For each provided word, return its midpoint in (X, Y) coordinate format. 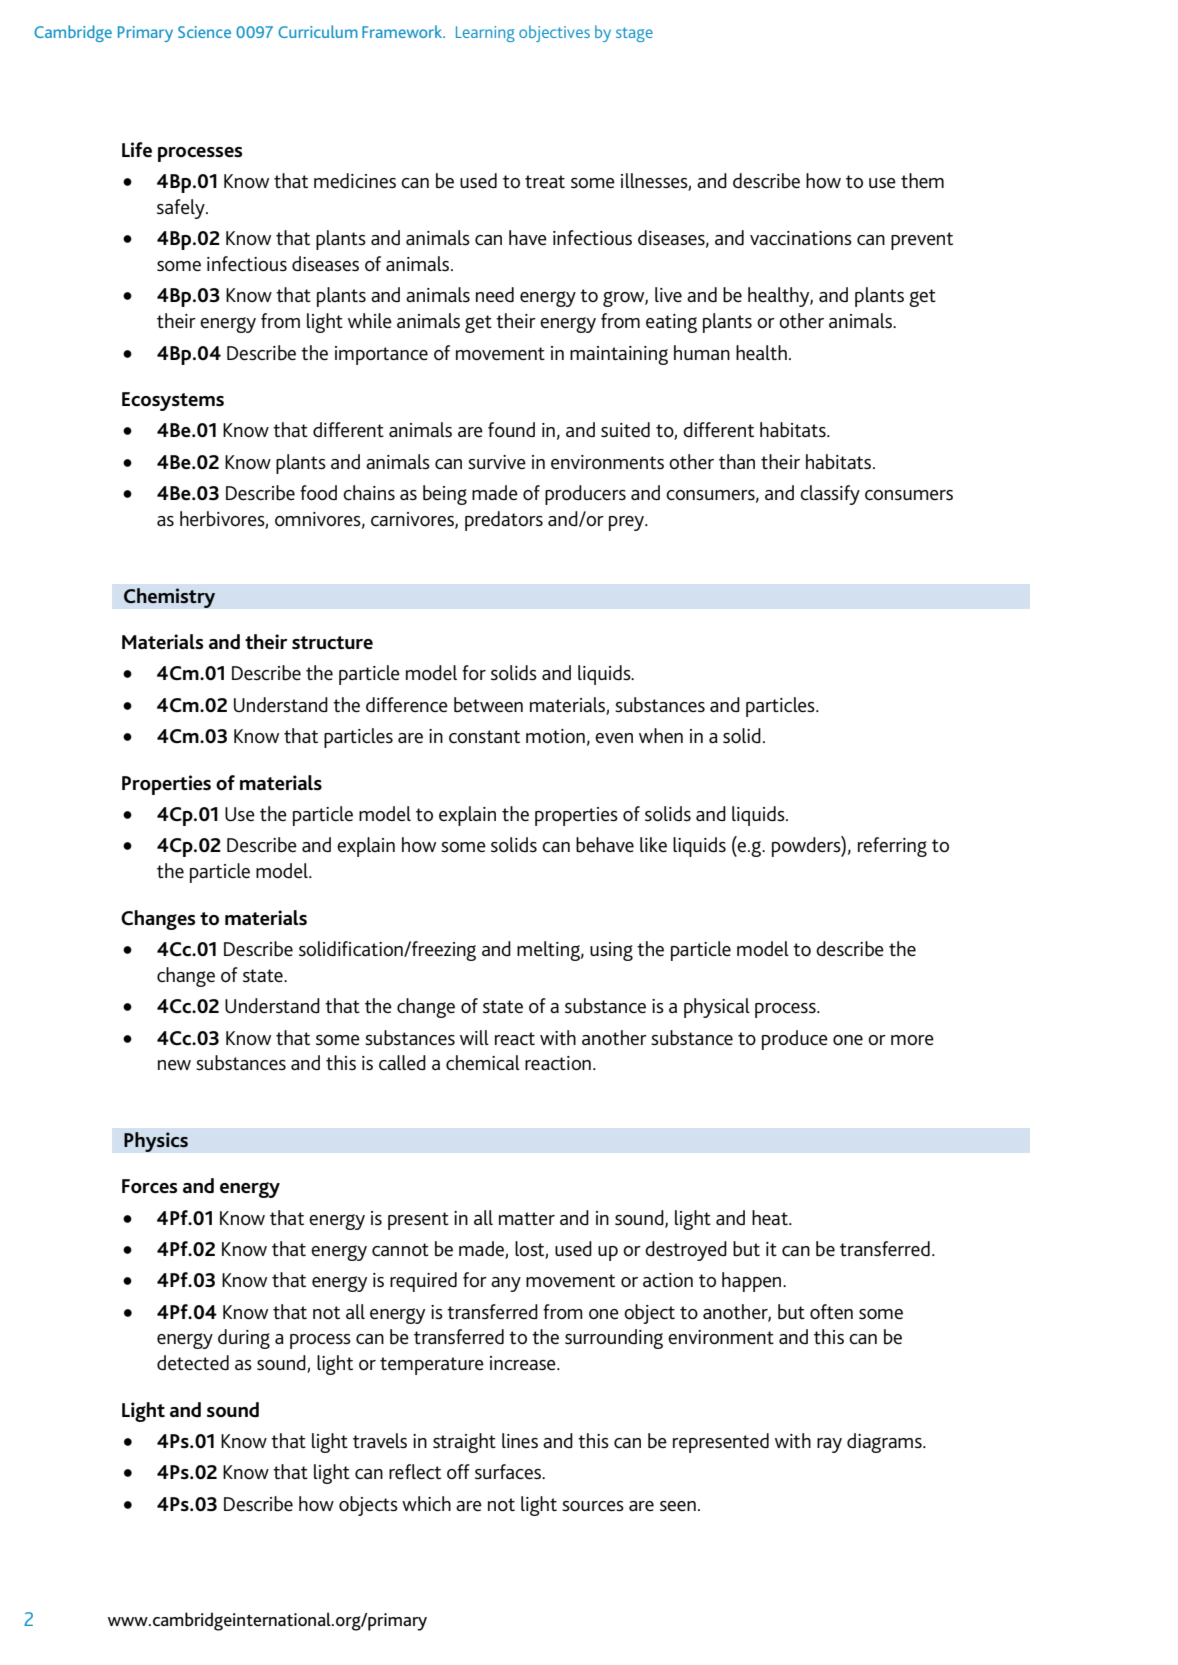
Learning (485, 34)
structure (332, 643)
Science (204, 32)
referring (892, 847)
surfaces (509, 1471)
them (922, 180)
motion (555, 736)
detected (193, 1362)
